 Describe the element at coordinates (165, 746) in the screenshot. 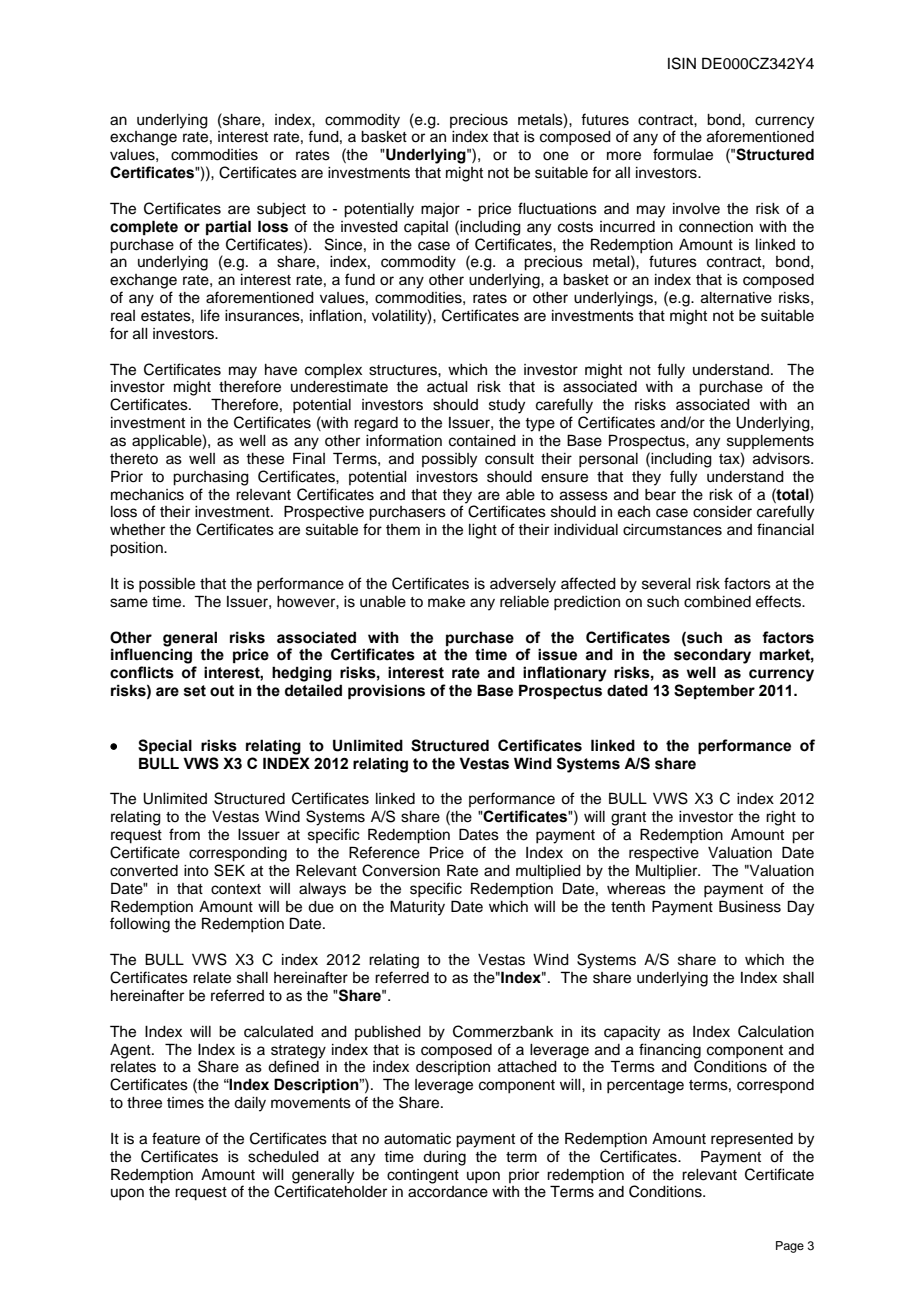

I see `Special` at that location.
